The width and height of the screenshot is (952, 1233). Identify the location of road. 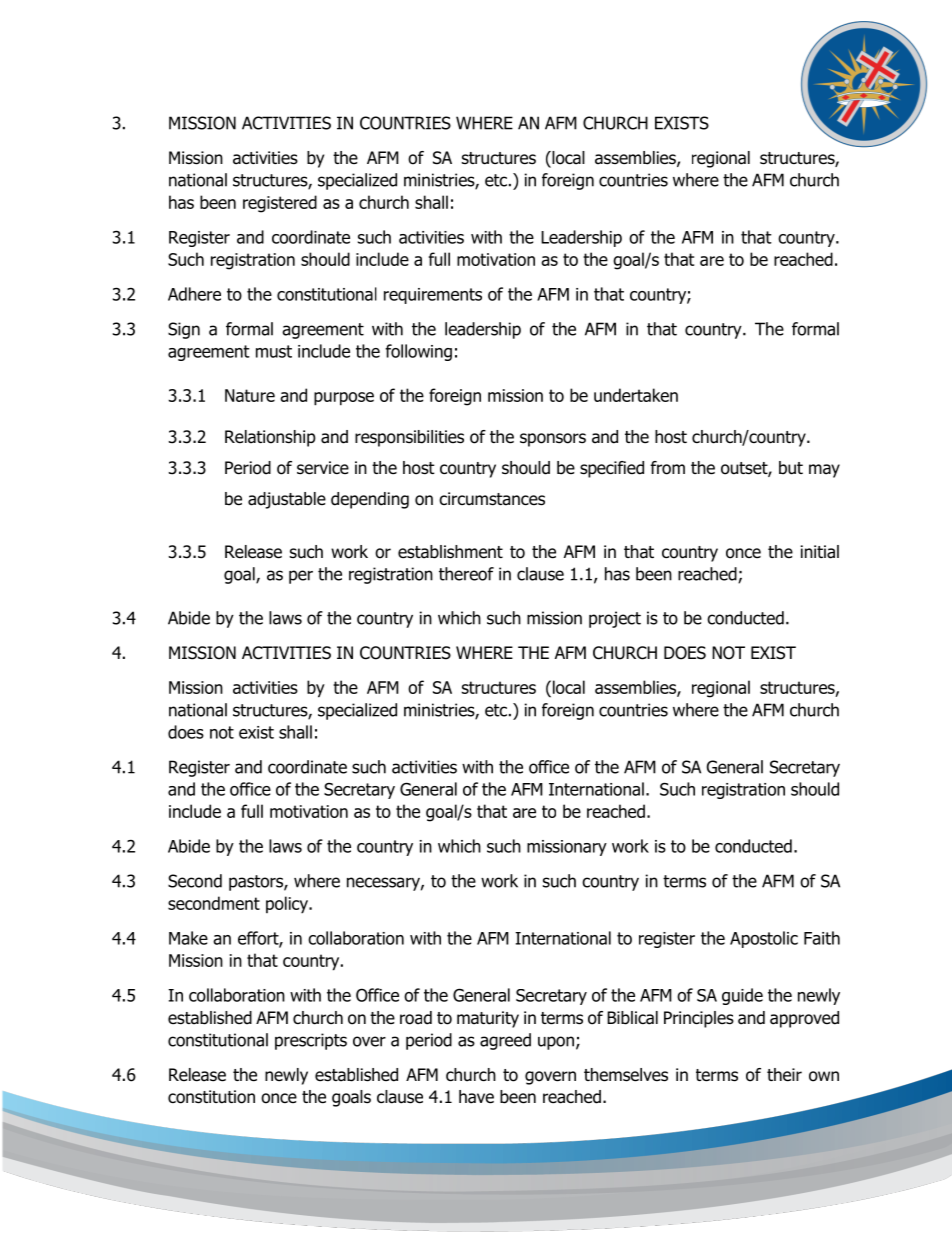
(416, 1018).
